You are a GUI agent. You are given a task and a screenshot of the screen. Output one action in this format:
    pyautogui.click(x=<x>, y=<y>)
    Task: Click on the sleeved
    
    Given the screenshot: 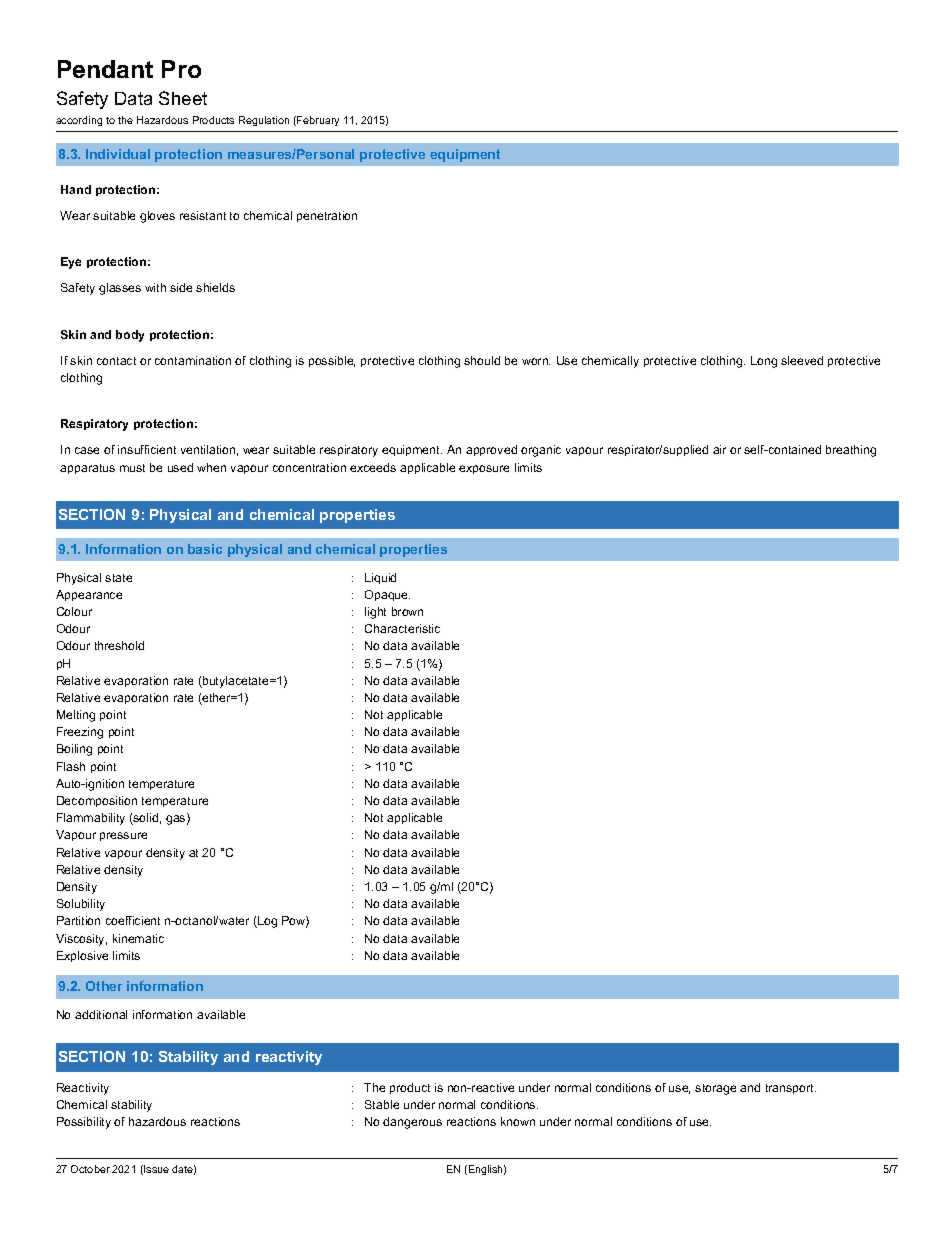 What is the action you would take?
    pyautogui.click(x=802, y=360)
